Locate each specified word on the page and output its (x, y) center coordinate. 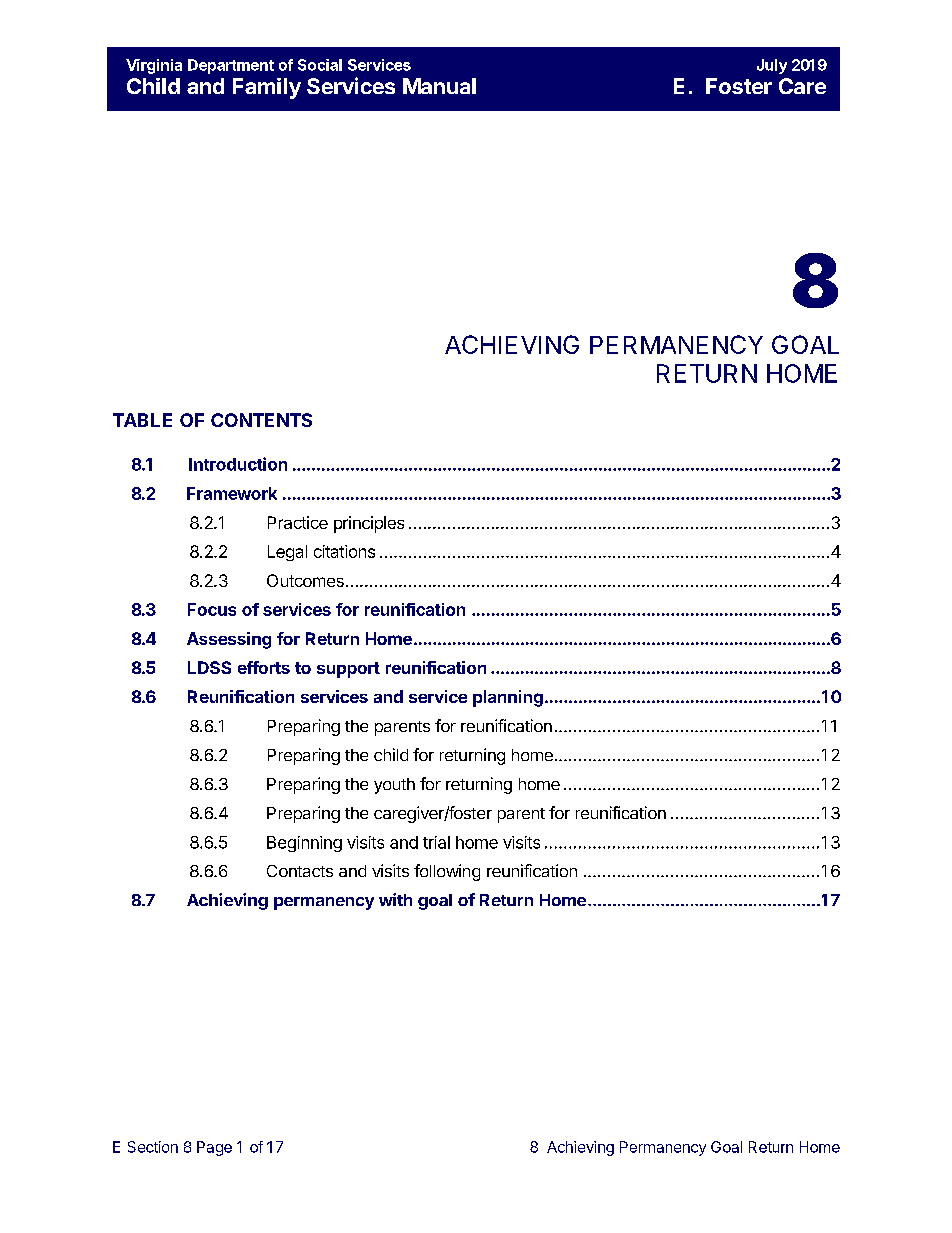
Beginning (304, 844)
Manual (439, 86)
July (772, 66)
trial (436, 842)
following (447, 872)
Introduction (238, 464)
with (395, 899)
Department (231, 66)
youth (394, 786)
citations (344, 551)
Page (214, 1148)
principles (369, 524)
